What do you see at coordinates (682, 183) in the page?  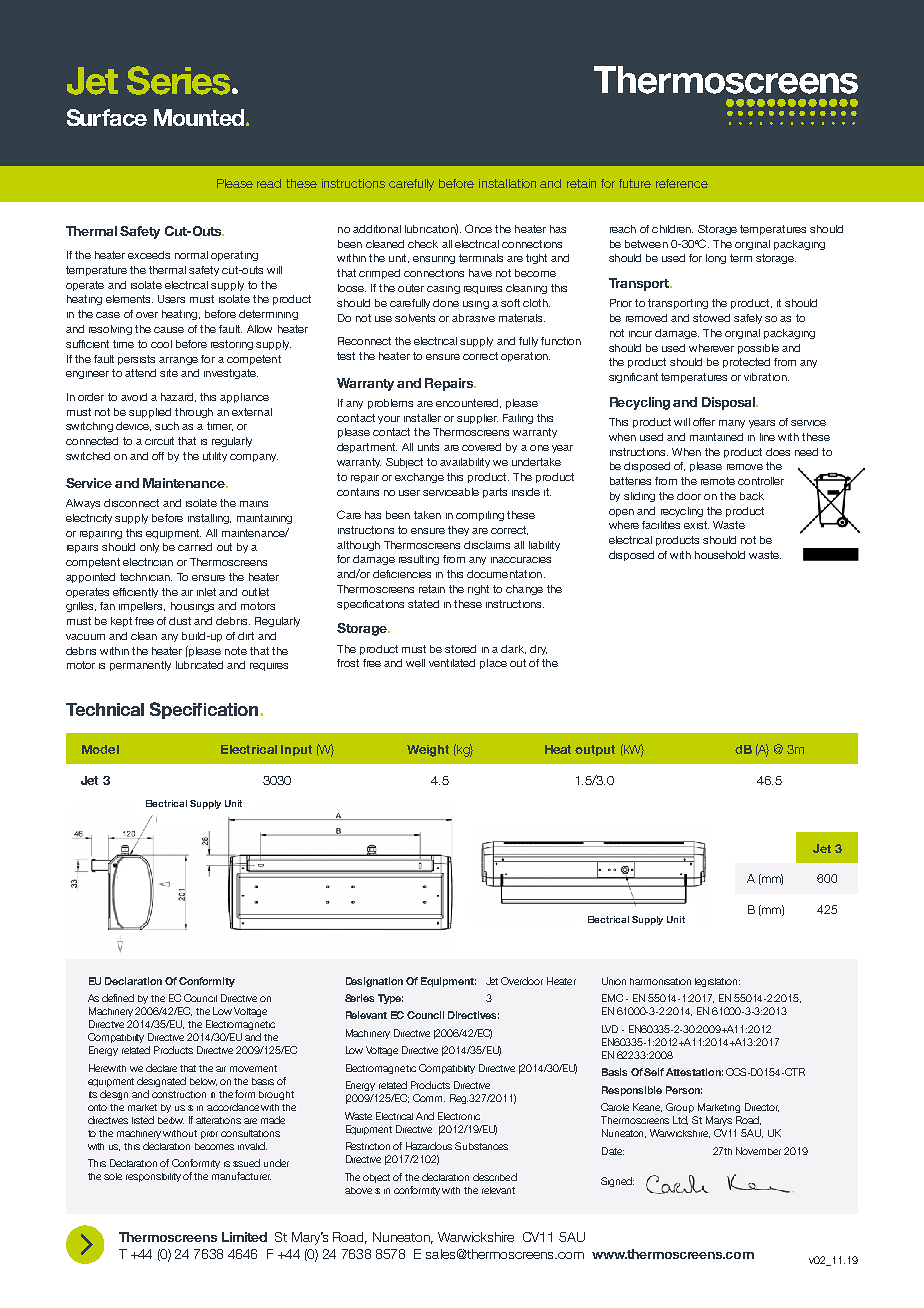 I see `reference` at bounding box center [682, 183].
